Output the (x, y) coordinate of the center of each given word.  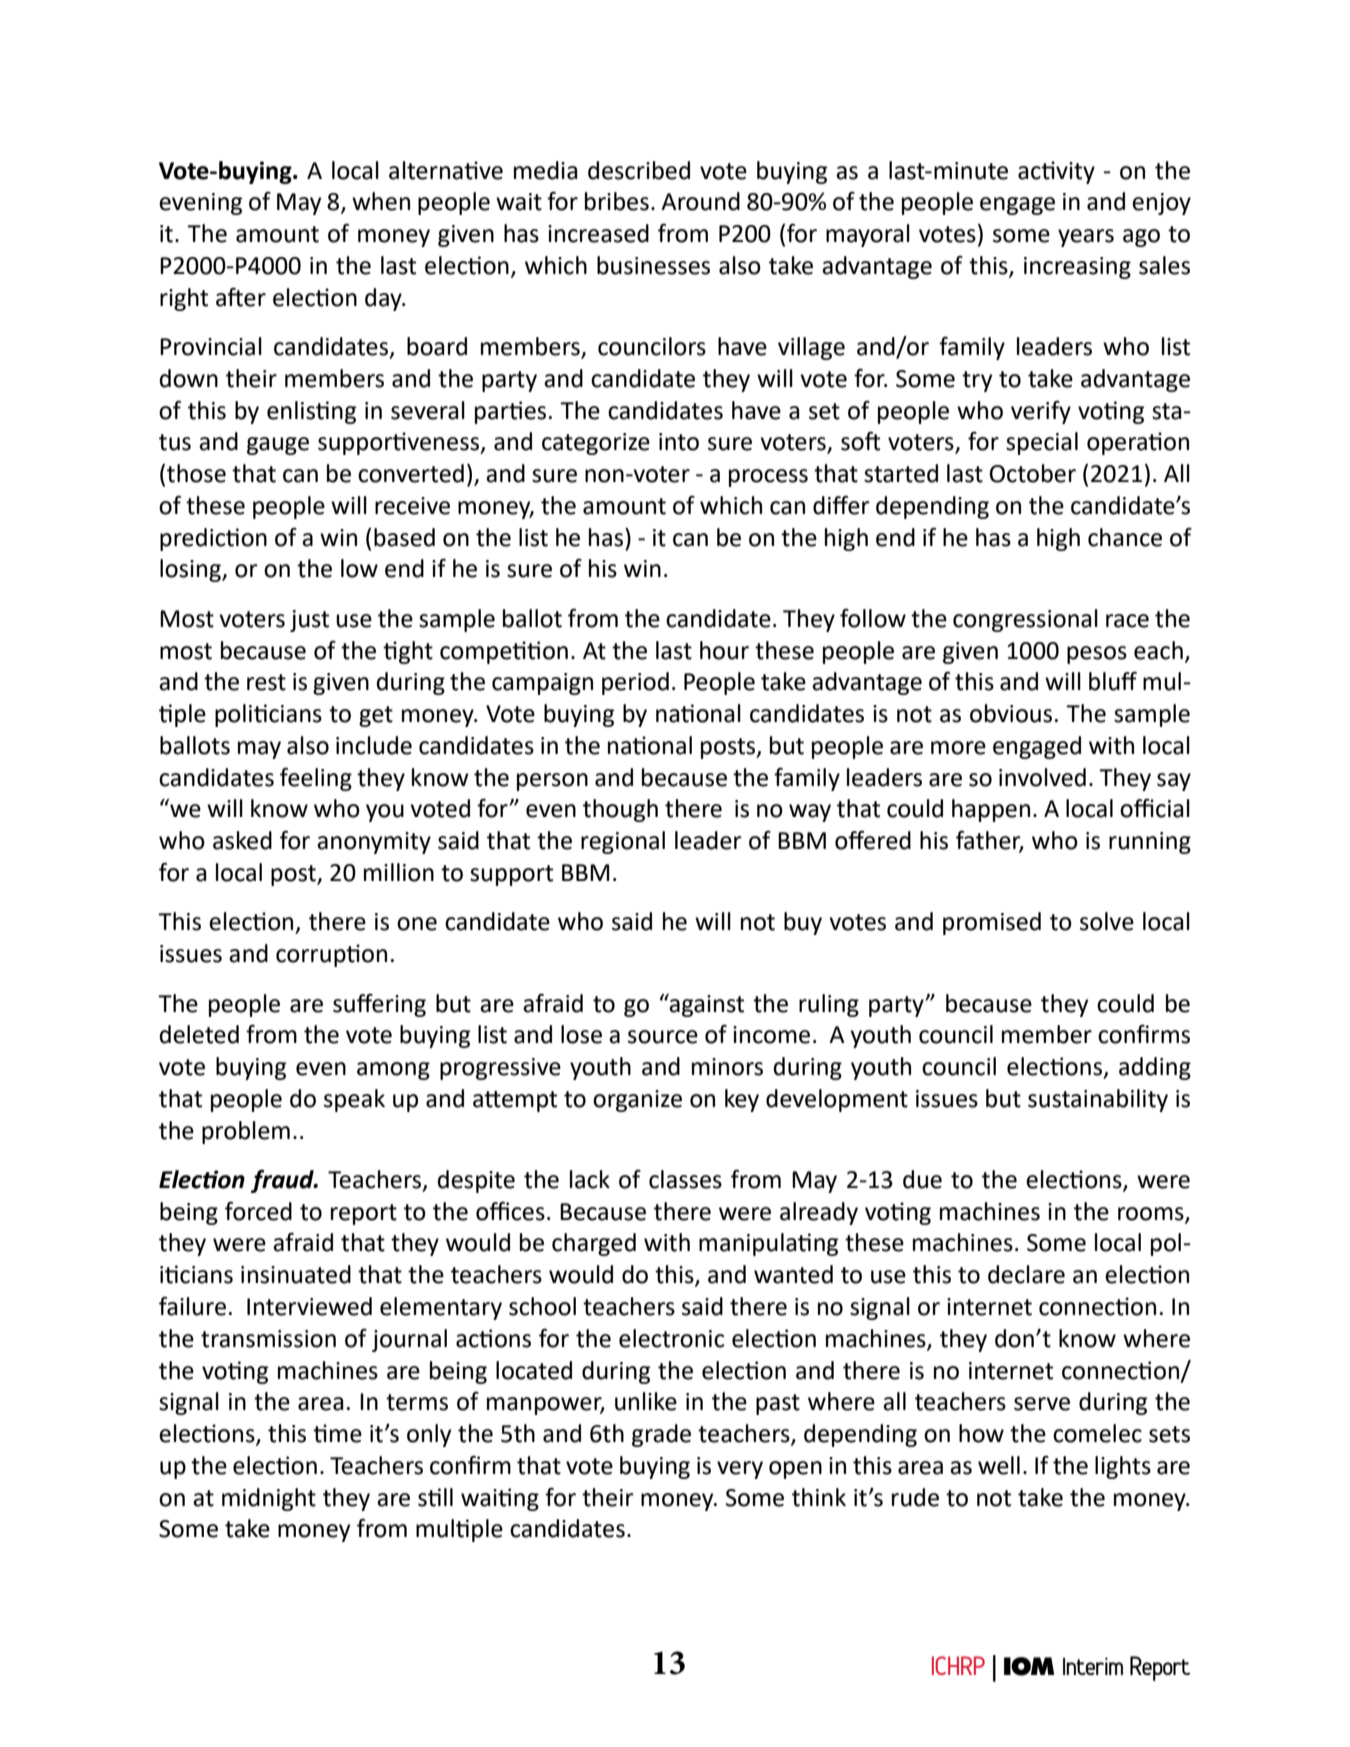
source (663, 1037)
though (620, 810)
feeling (316, 779)
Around (700, 201)
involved (1042, 777)
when (381, 201)
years (1086, 238)
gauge (278, 446)
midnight (269, 1499)
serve (1042, 1404)
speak (354, 1100)
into (679, 442)
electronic (671, 1338)
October (1033, 473)
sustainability (1098, 1100)
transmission (268, 1339)
